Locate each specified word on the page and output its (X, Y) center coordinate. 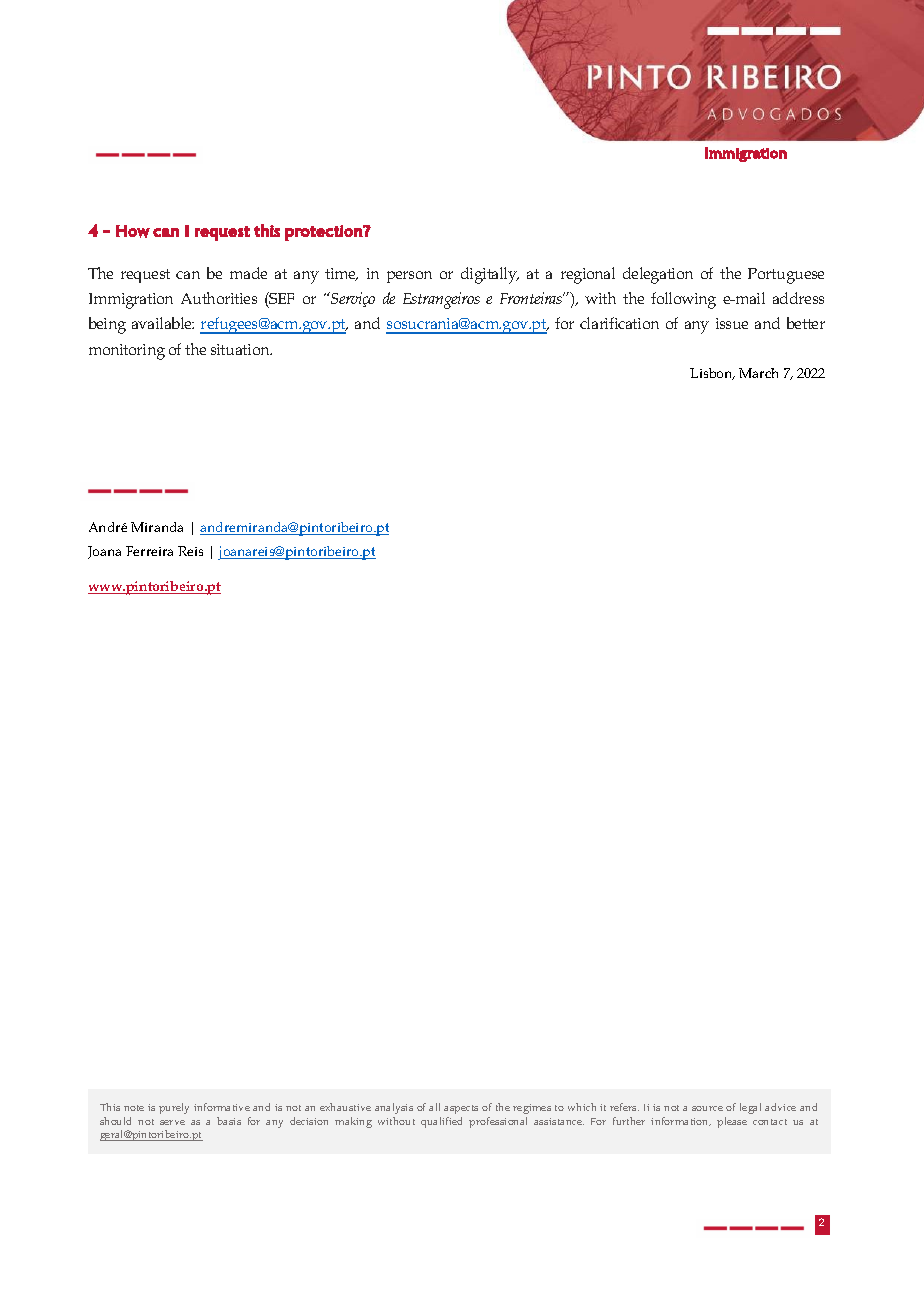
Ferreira (149, 551)
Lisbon (712, 374)
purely (174, 1108)
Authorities (219, 298)
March (758, 373)
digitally (490, 275)
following (683, 300)
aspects (461, 1109)
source (707, 1108)
